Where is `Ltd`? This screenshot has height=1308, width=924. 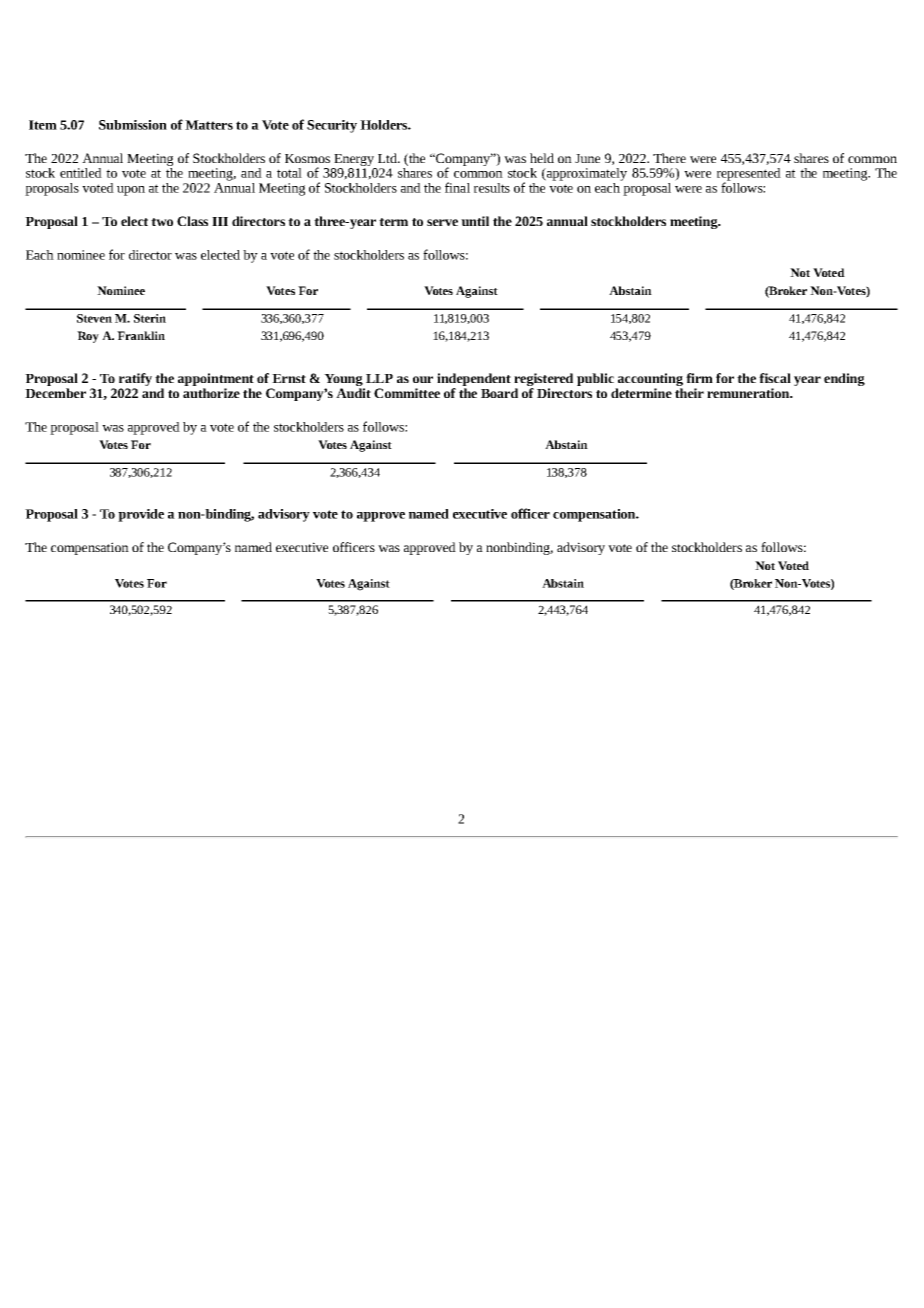
Ltd is located at coordinates (388, 158).
